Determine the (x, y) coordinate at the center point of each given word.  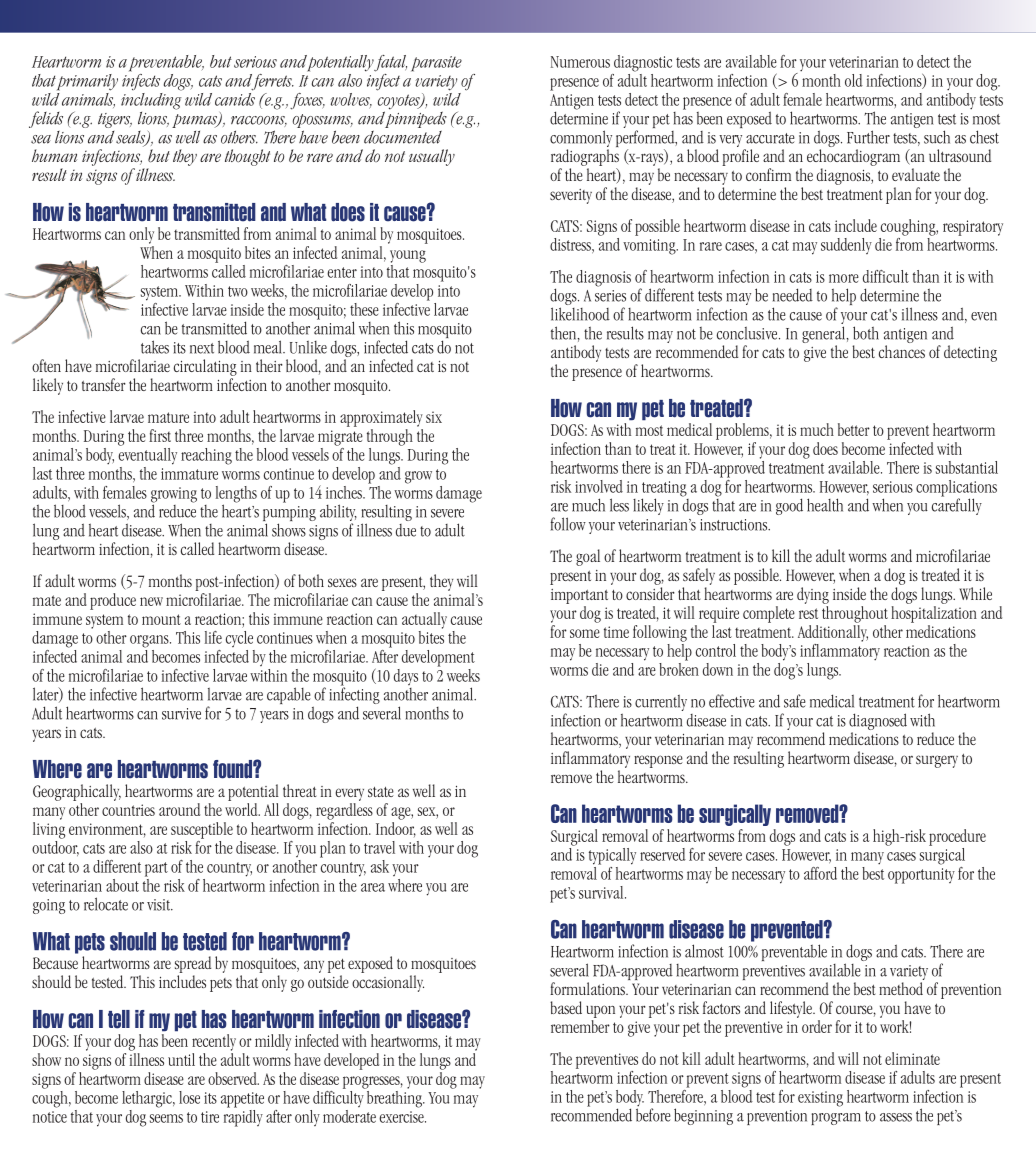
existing (820, 1099)
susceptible (202, 830)
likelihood (580, 314)
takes (155, 347)
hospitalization (934, 614)
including (151, 100)
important (579, 596)
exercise (402, 1117)
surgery (937, 761)
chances (902, 351)
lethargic (148, 1099)
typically (612, 856)
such (937, 137)
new (151, 601)
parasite (436, 64)
